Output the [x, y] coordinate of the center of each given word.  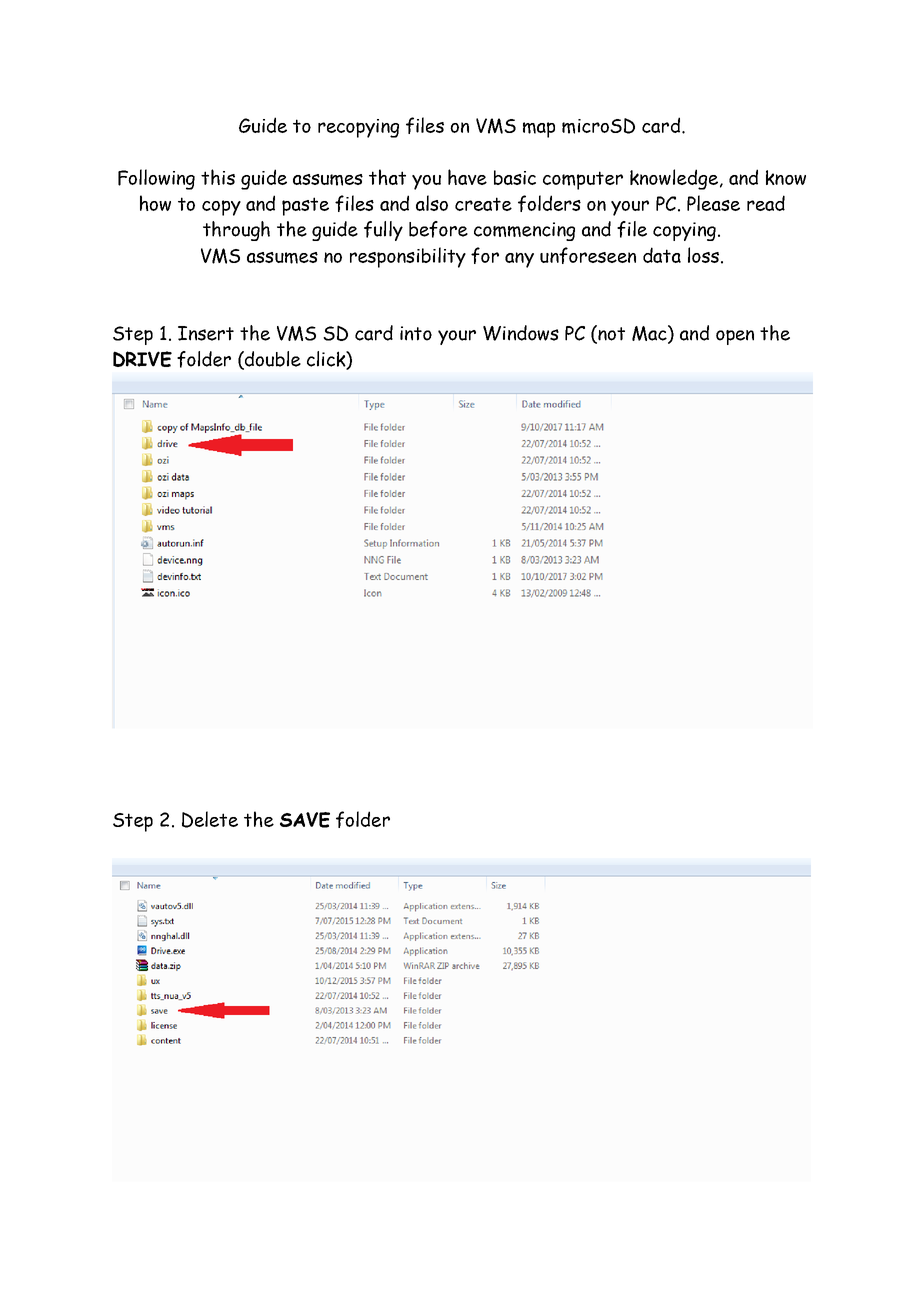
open [735, 337]
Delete [210, 819]
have [467, 177]
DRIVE [142, 359]
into [416, 333]
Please [713, 203]
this [218, 177]
